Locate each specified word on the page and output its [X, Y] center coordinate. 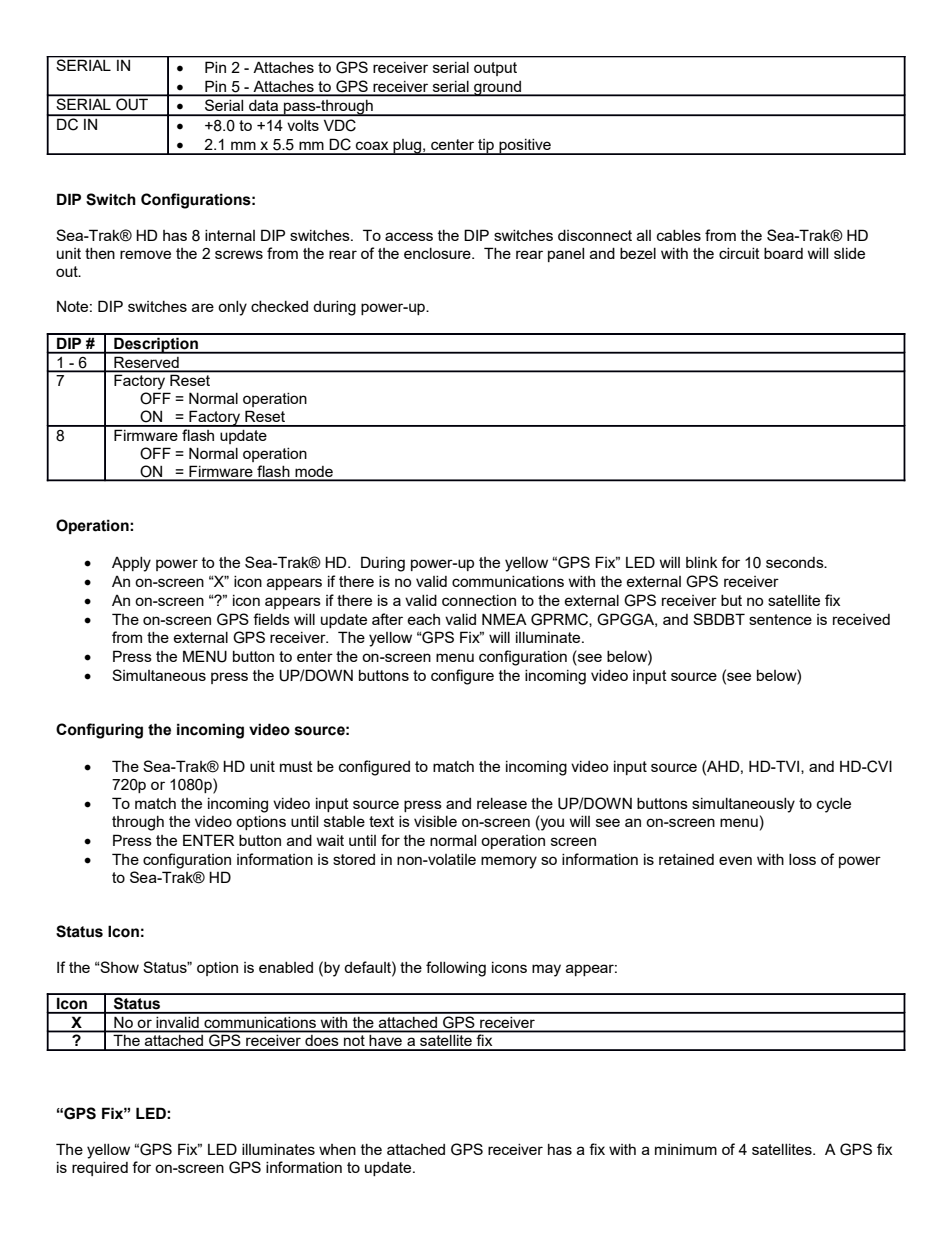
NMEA [504, 619]
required [100, 1169]
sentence [780, 619]
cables [679, 235]
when [337, 1149]
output [495, 69]
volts [303, 125]
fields [271, 619]
